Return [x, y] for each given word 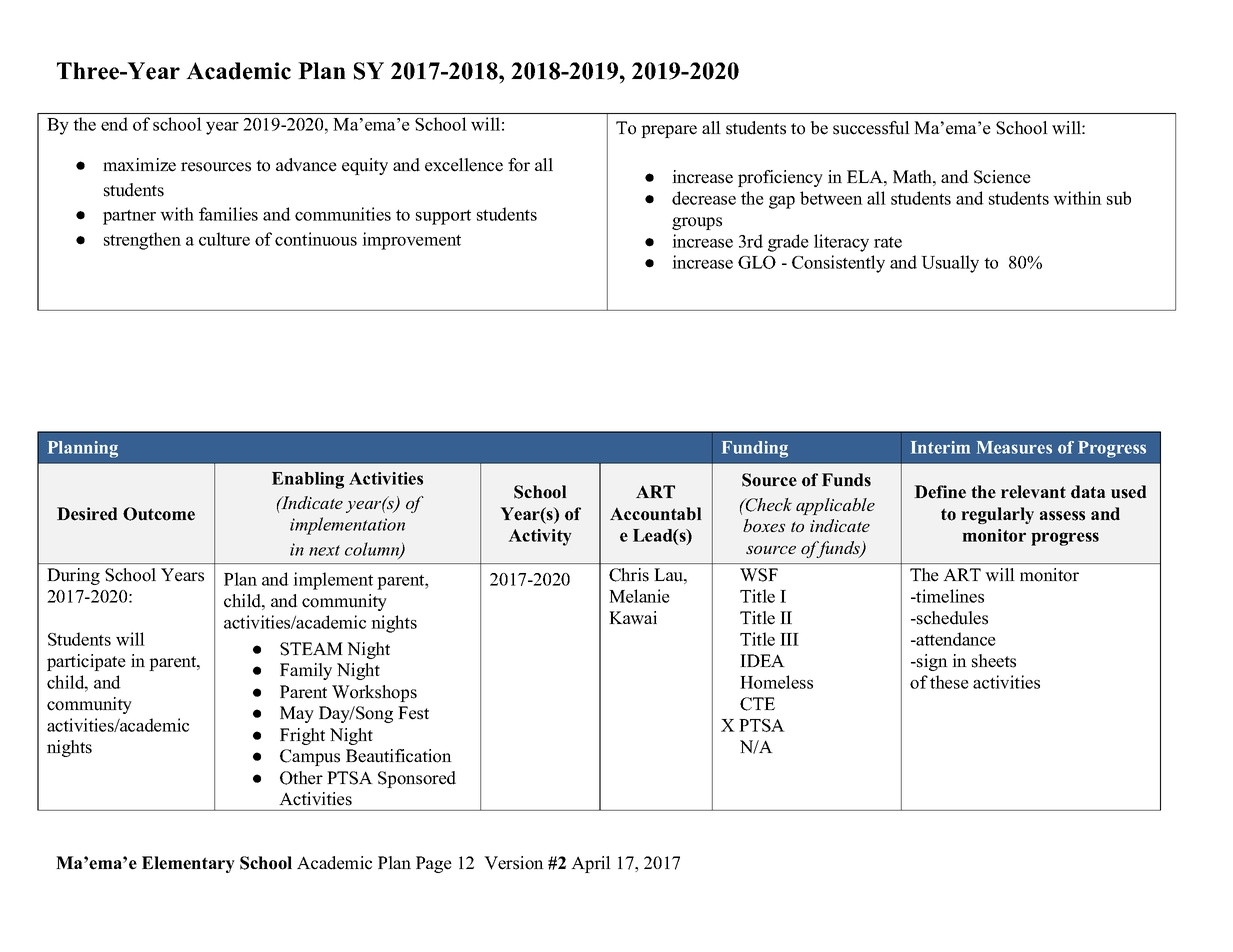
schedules [951, 618]
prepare [669, 131]
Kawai [633, 617]
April [591, 864]
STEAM [311, 649]
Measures [1014, 447]
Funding [755, 449]
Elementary [188, 864]
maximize [139, 165]
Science [1002, 177]
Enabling [308, 480]
